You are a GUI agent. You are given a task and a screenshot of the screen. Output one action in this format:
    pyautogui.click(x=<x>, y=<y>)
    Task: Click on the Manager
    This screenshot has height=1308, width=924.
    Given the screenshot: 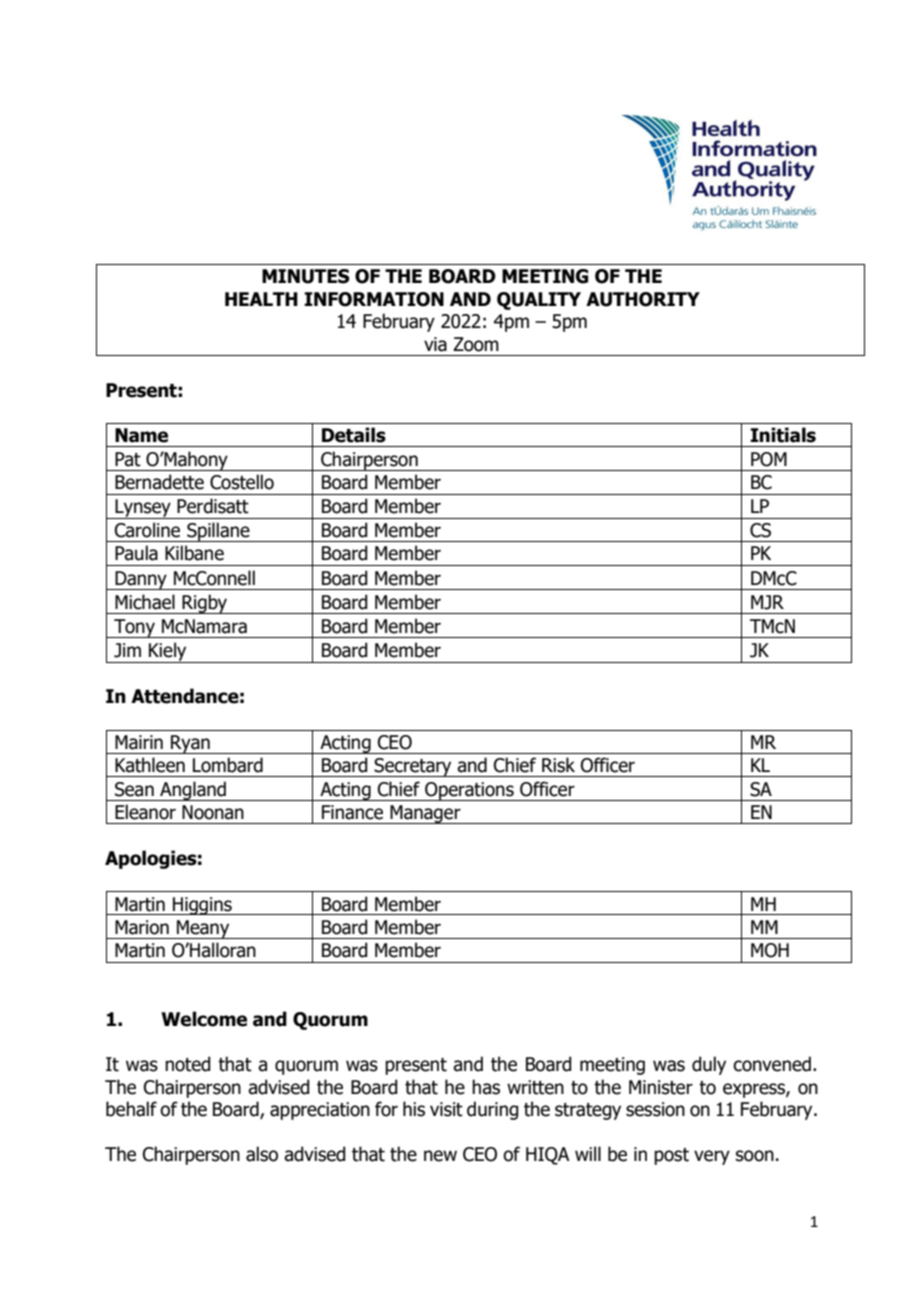 What is the action you would take?
    pyautogui.click(x=425, y=814)
